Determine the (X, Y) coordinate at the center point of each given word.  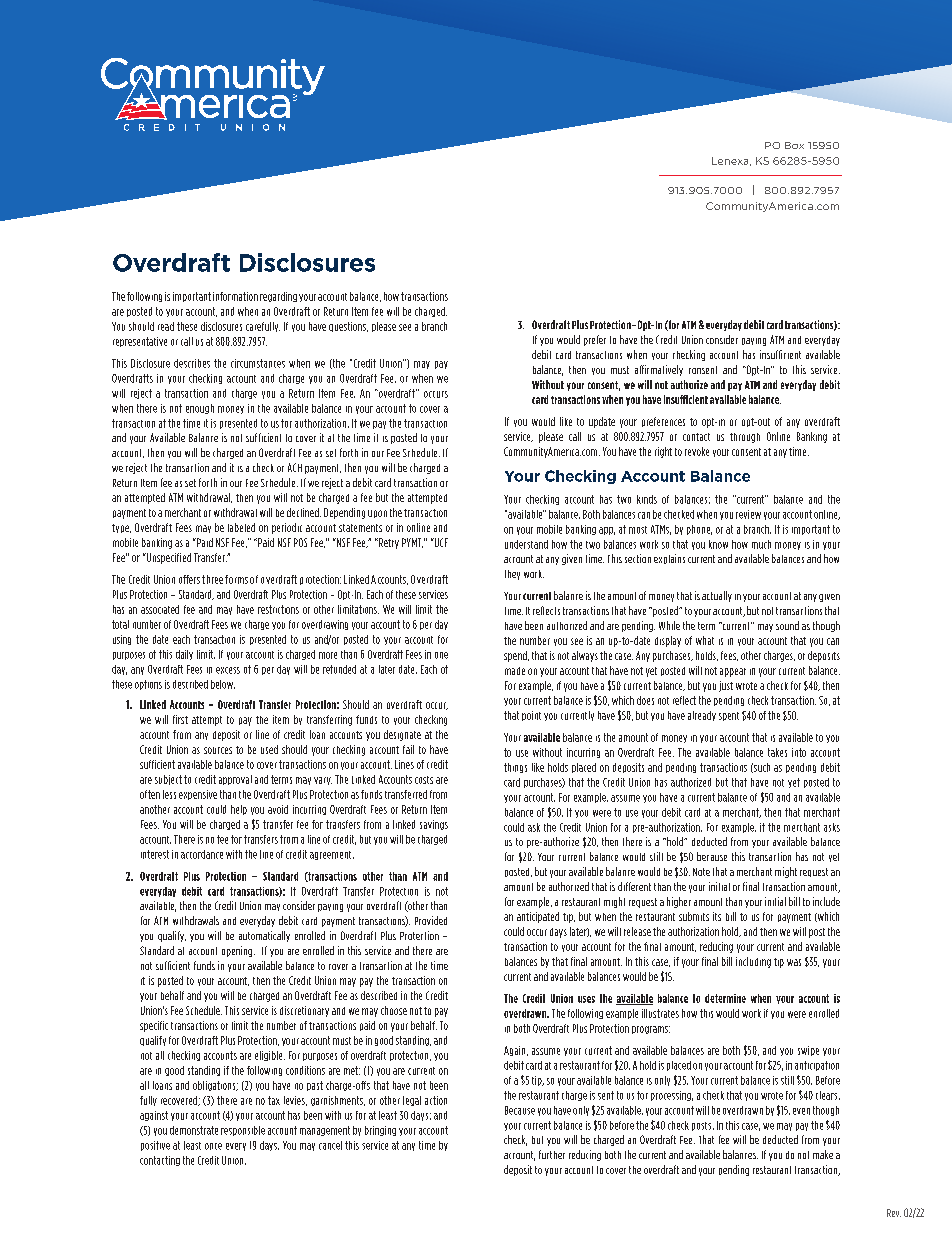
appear (733, 672)
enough (200, 409)
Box (794, 145)
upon (377, 514)
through (745, 438)
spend (516, 656)
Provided (431, 920)
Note (701, 872)
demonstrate (194, 1130)
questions (348, 327)
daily (184, 655)
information (235, 296)
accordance (202, 854)
